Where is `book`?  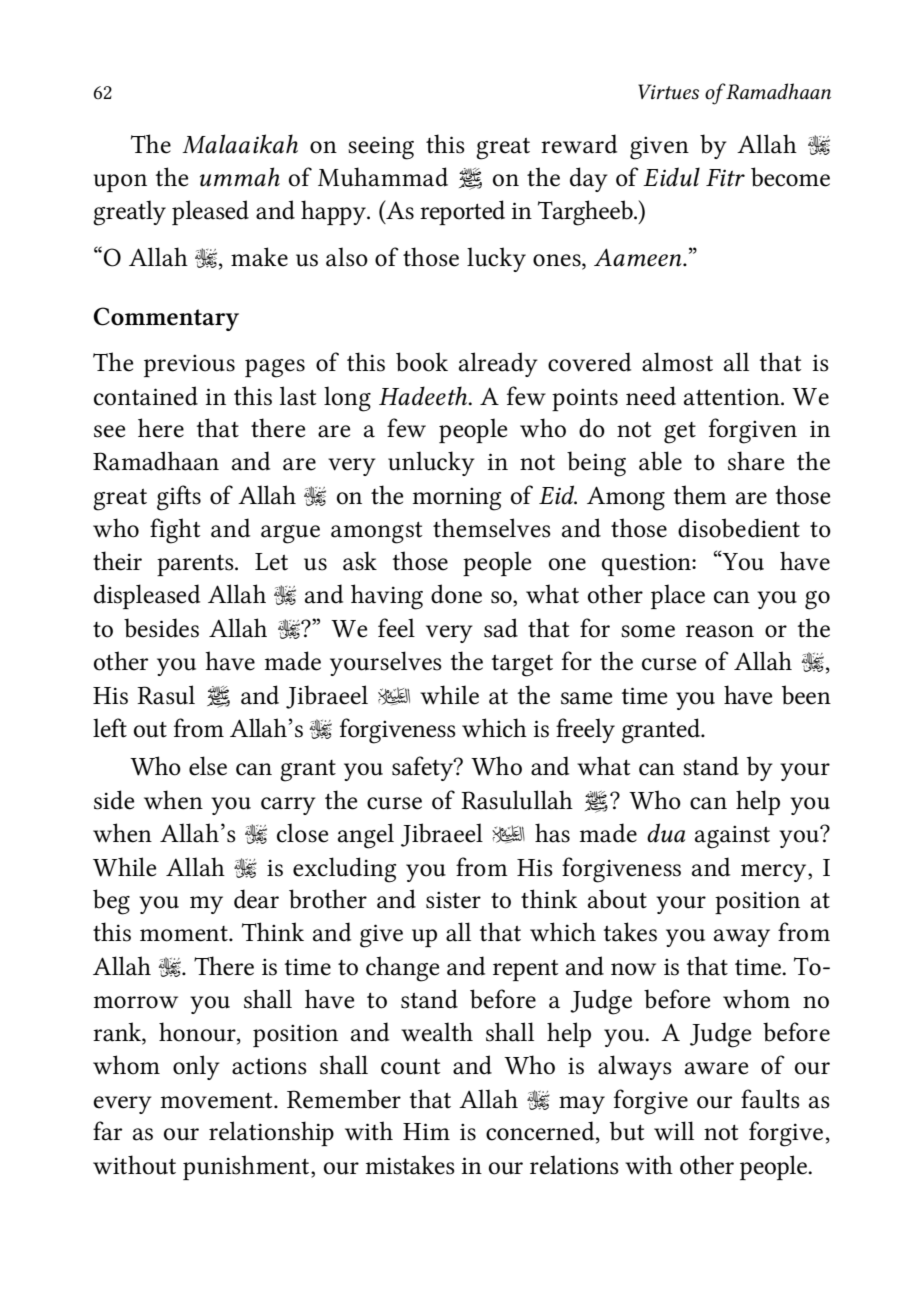
book is located at coordinates (422, 362).
